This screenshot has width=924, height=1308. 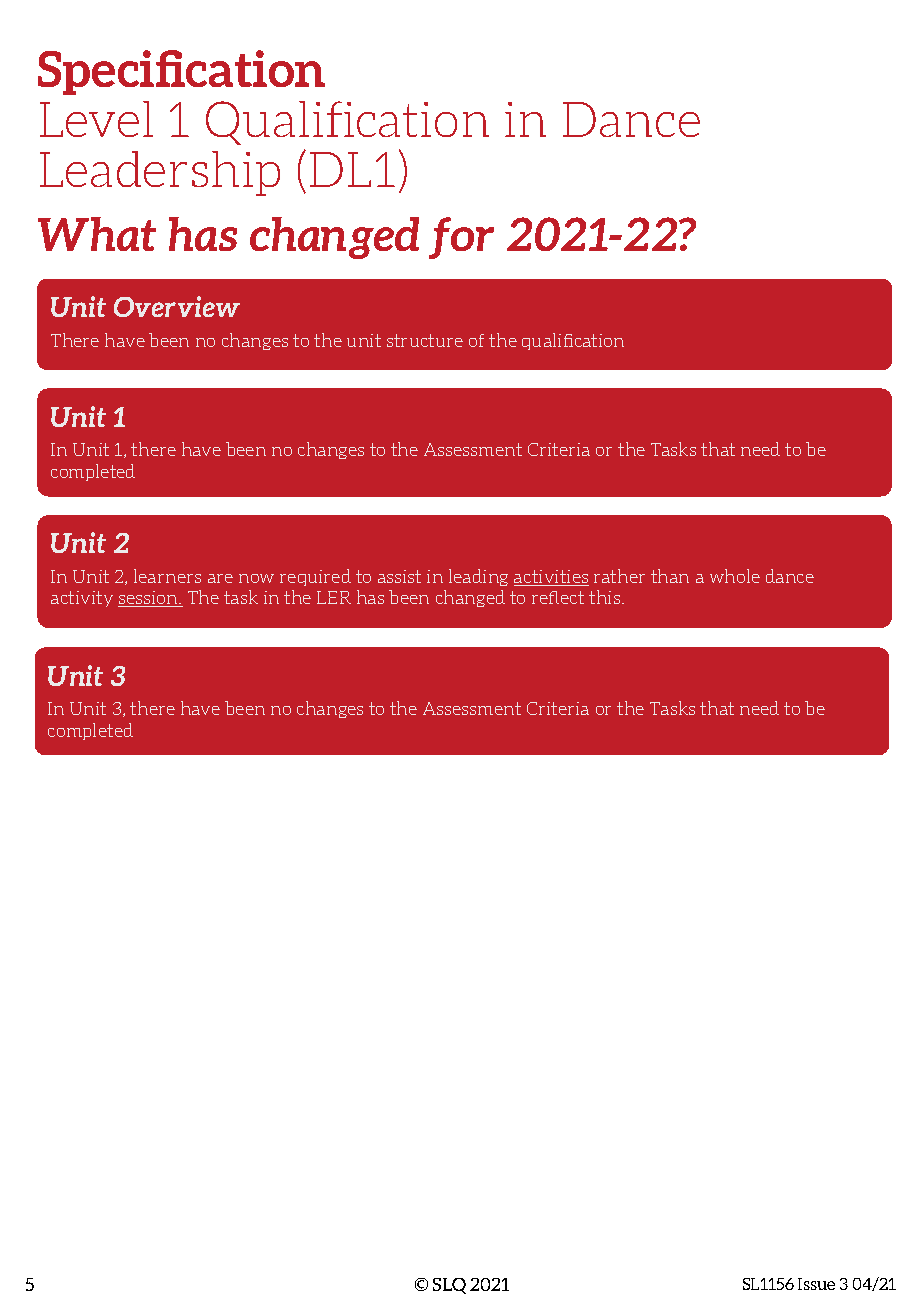 I want to click on Issue, so click(x=816, y=1284).
